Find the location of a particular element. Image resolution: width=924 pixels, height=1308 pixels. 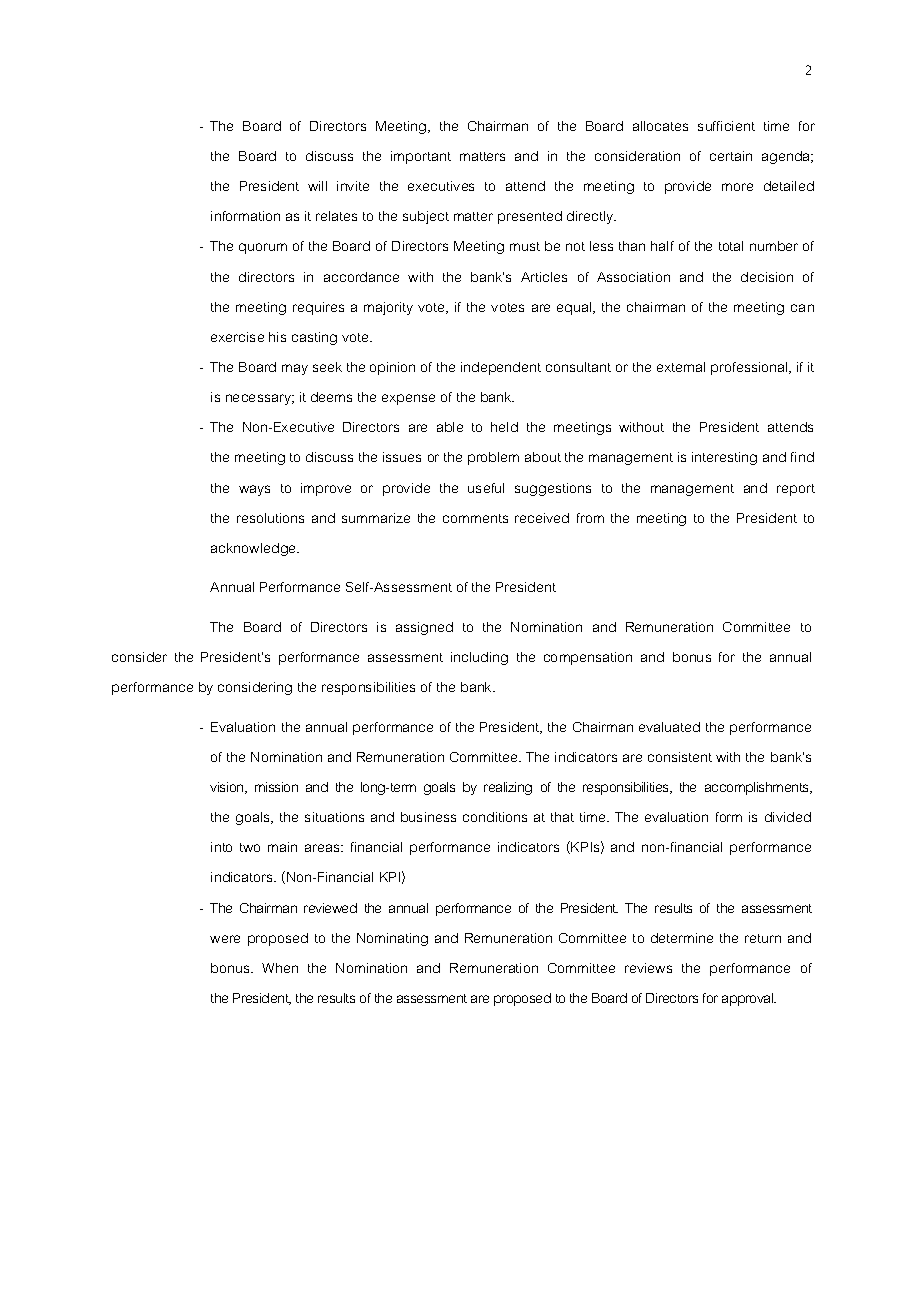

acknowledge is located at coordinates (255, 549).
